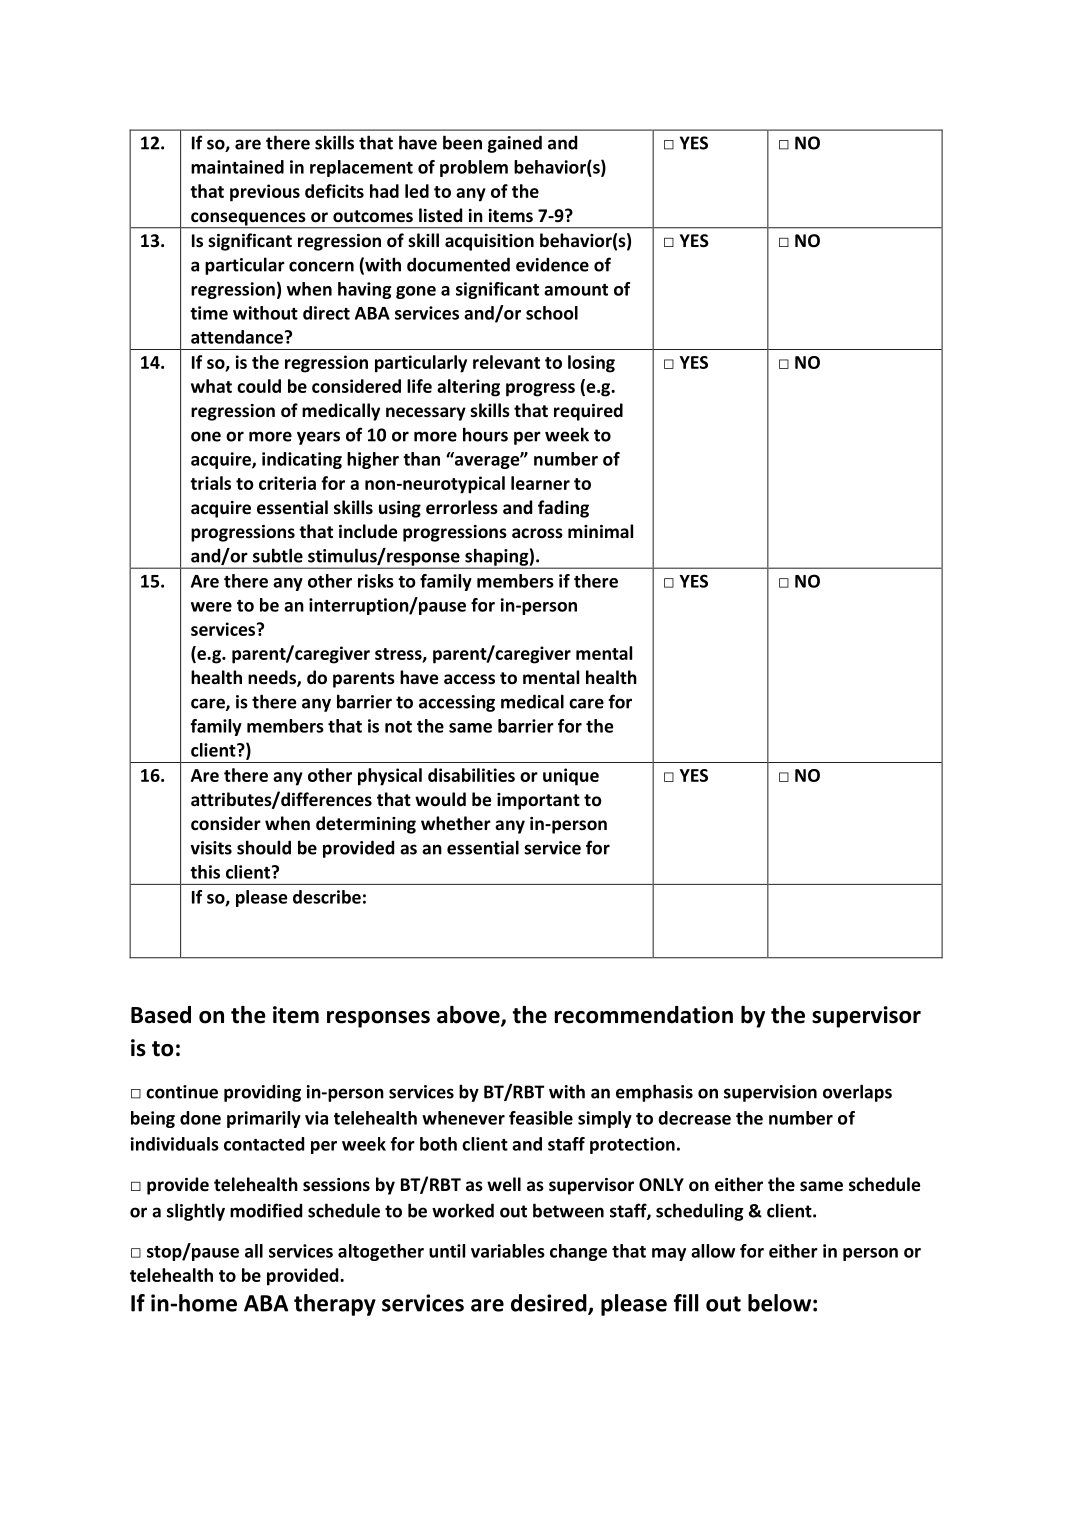  Describe the element at coordinates (508, 1251) in the document. I see `variables` at that location.
